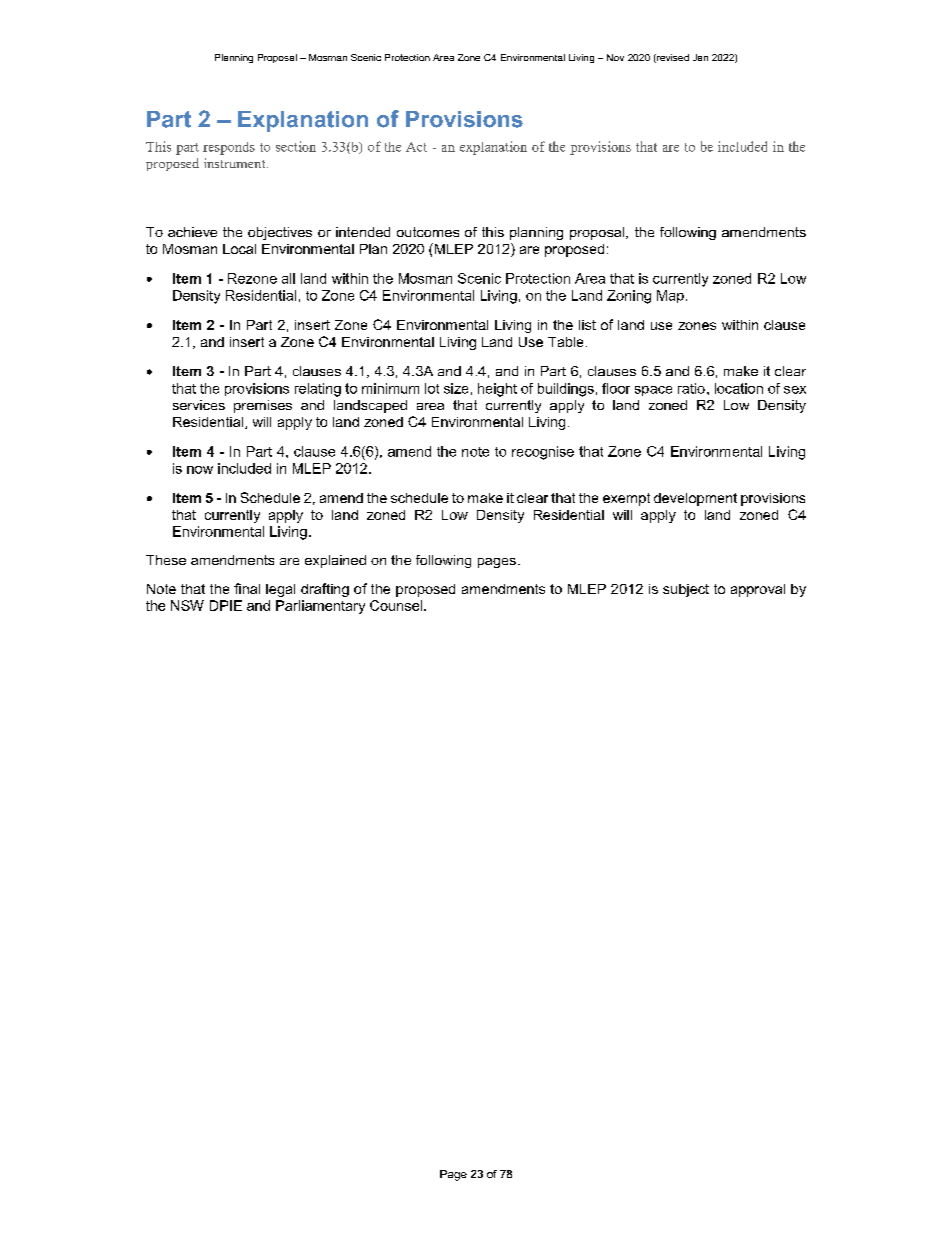 This screenshot has height=1233, width=952. Describe the element at coordinates (239, 249) in the screenshot. I see `Local` at that location.
